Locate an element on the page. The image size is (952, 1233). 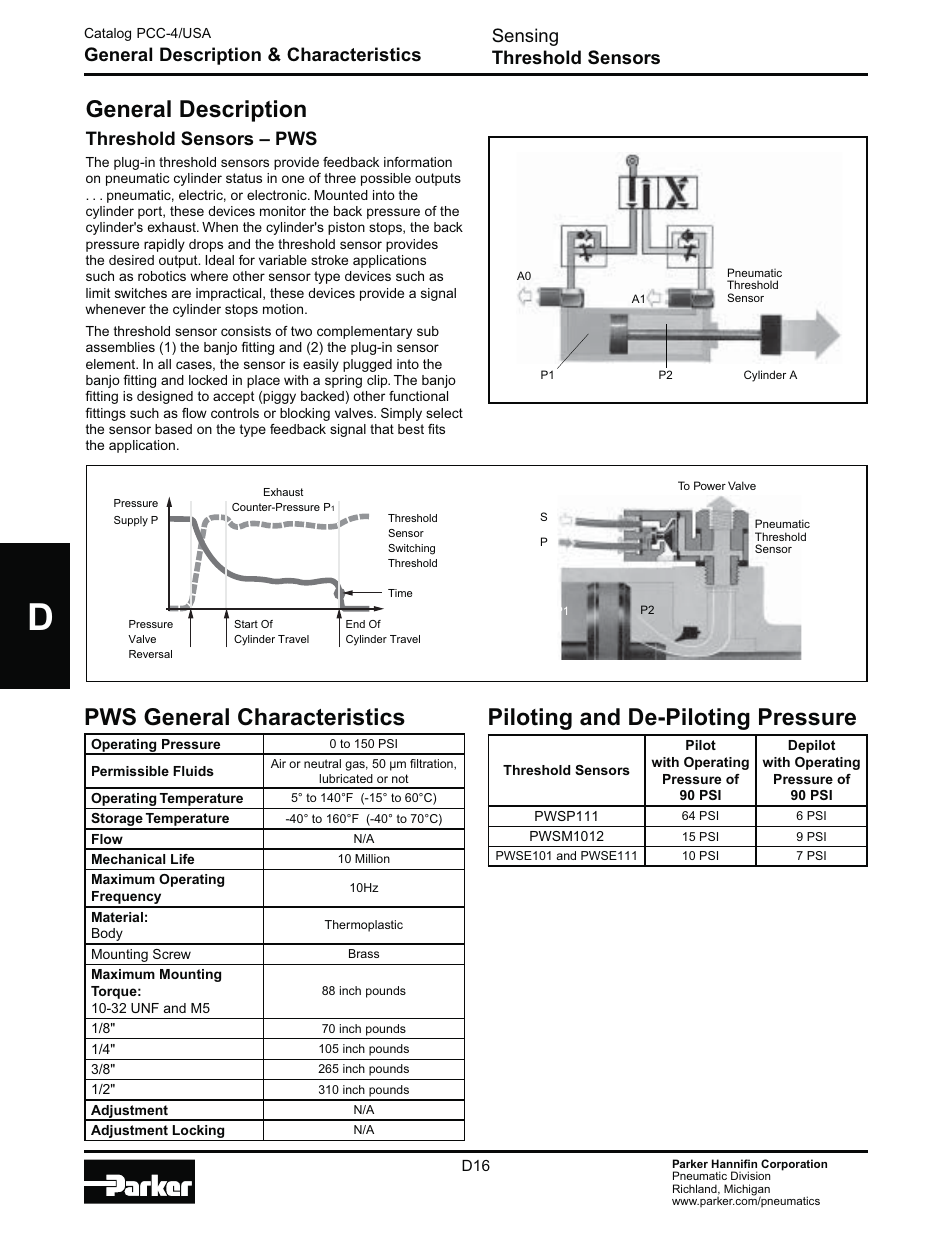
Catalog is located at coordinates (107, 34).
